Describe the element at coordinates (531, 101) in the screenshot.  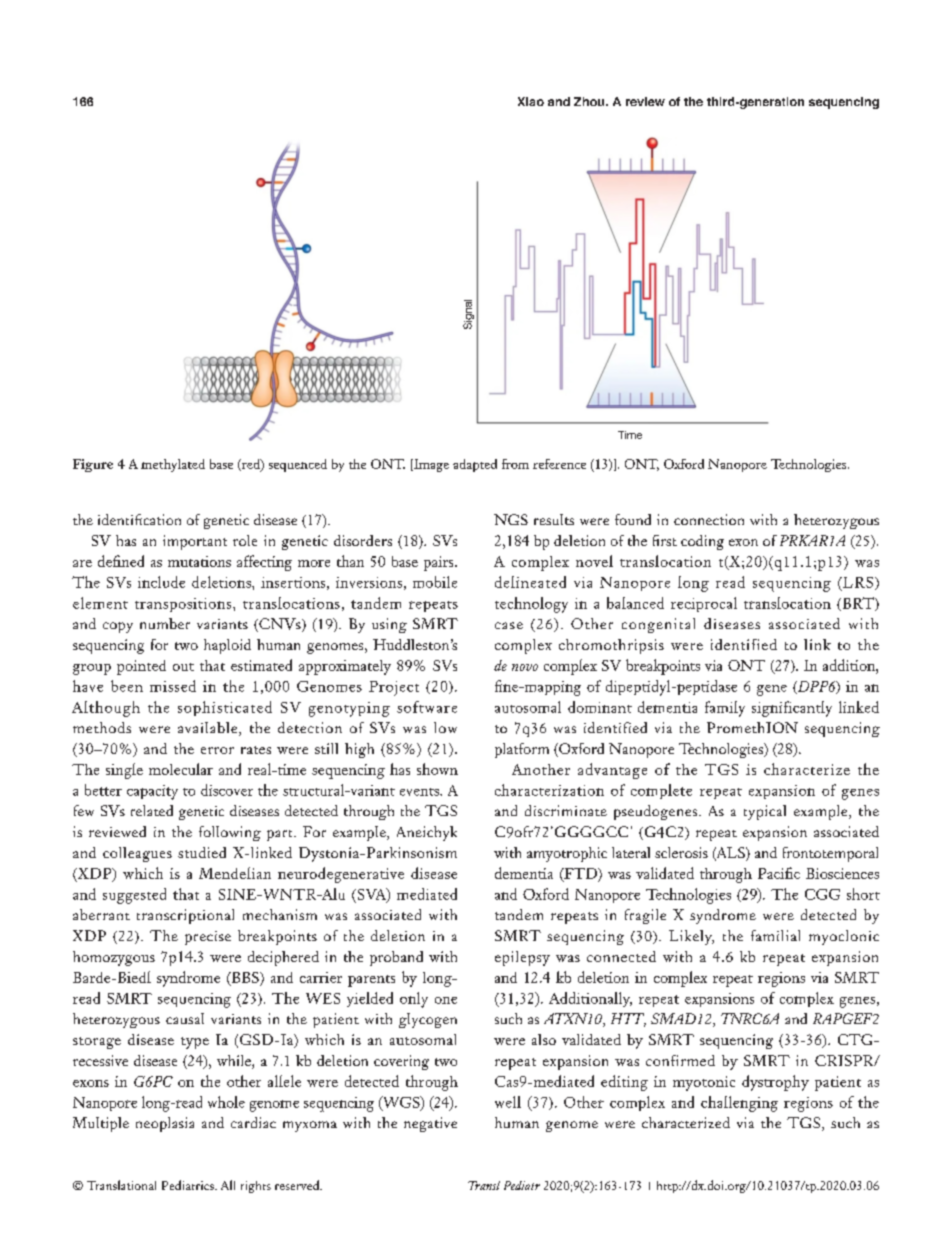
I see `Xiao` at that location.
